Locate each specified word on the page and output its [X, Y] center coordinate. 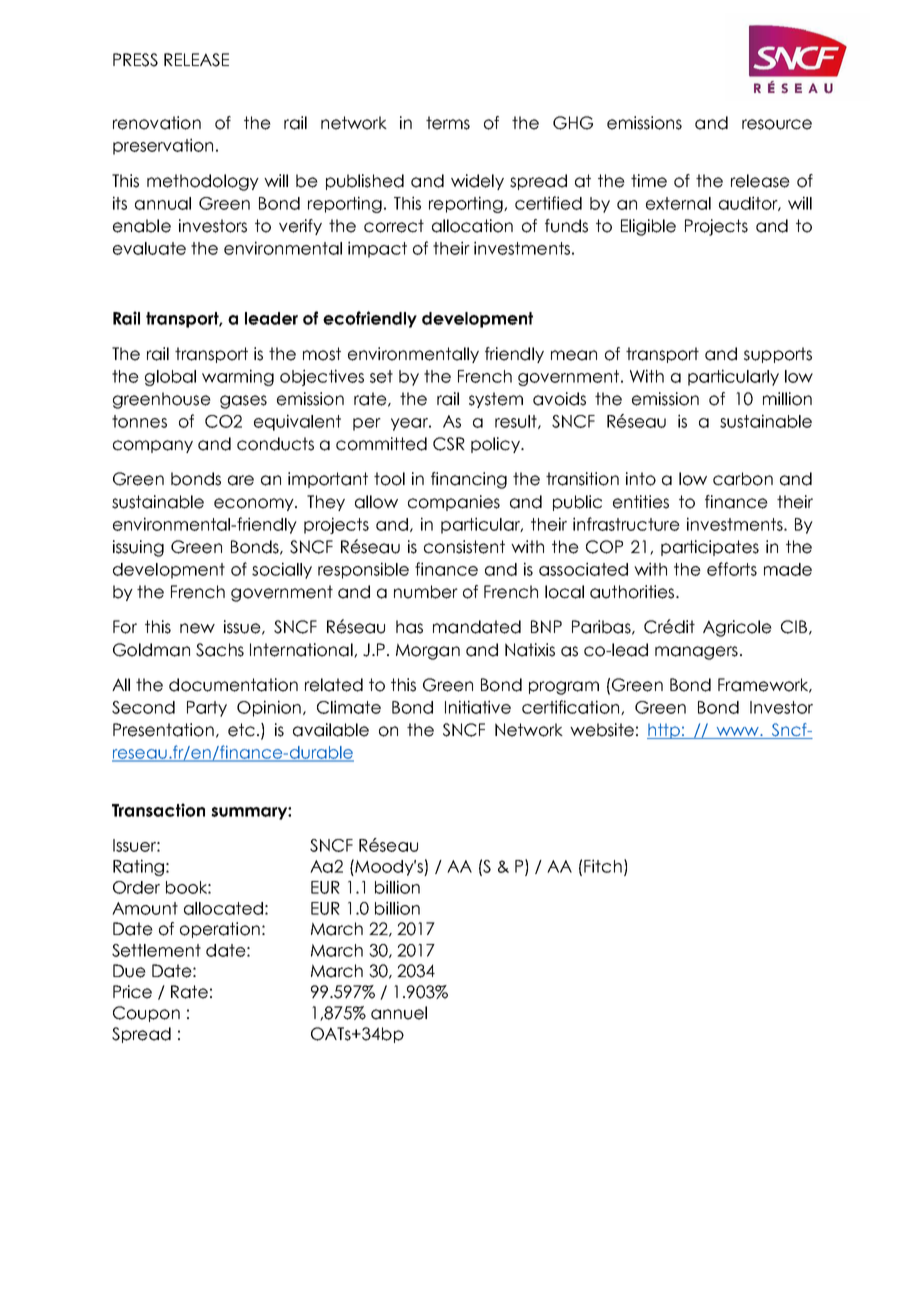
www [737, 733]
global [170, 378]
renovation [157, 123]
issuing [138, 548]
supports [778, 355]
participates [710, 548]
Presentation [163, 730]
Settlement [156, 950]
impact [377, 249]
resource [777, 124]
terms [448, 123]
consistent [464, 547]
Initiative [478, 707]
